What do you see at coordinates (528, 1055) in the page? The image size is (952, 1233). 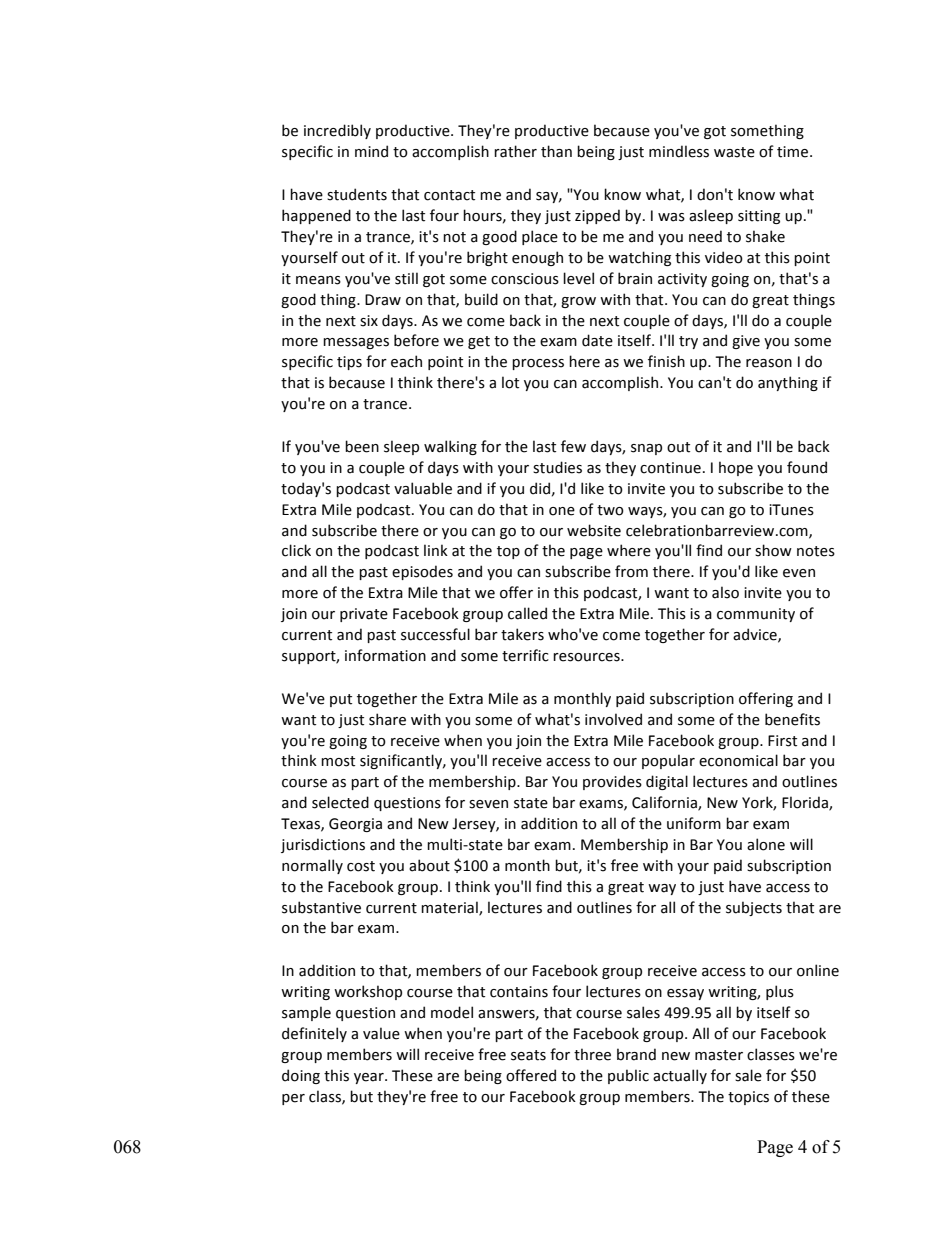 I see `seats` at bounding box center [528, 1055].
